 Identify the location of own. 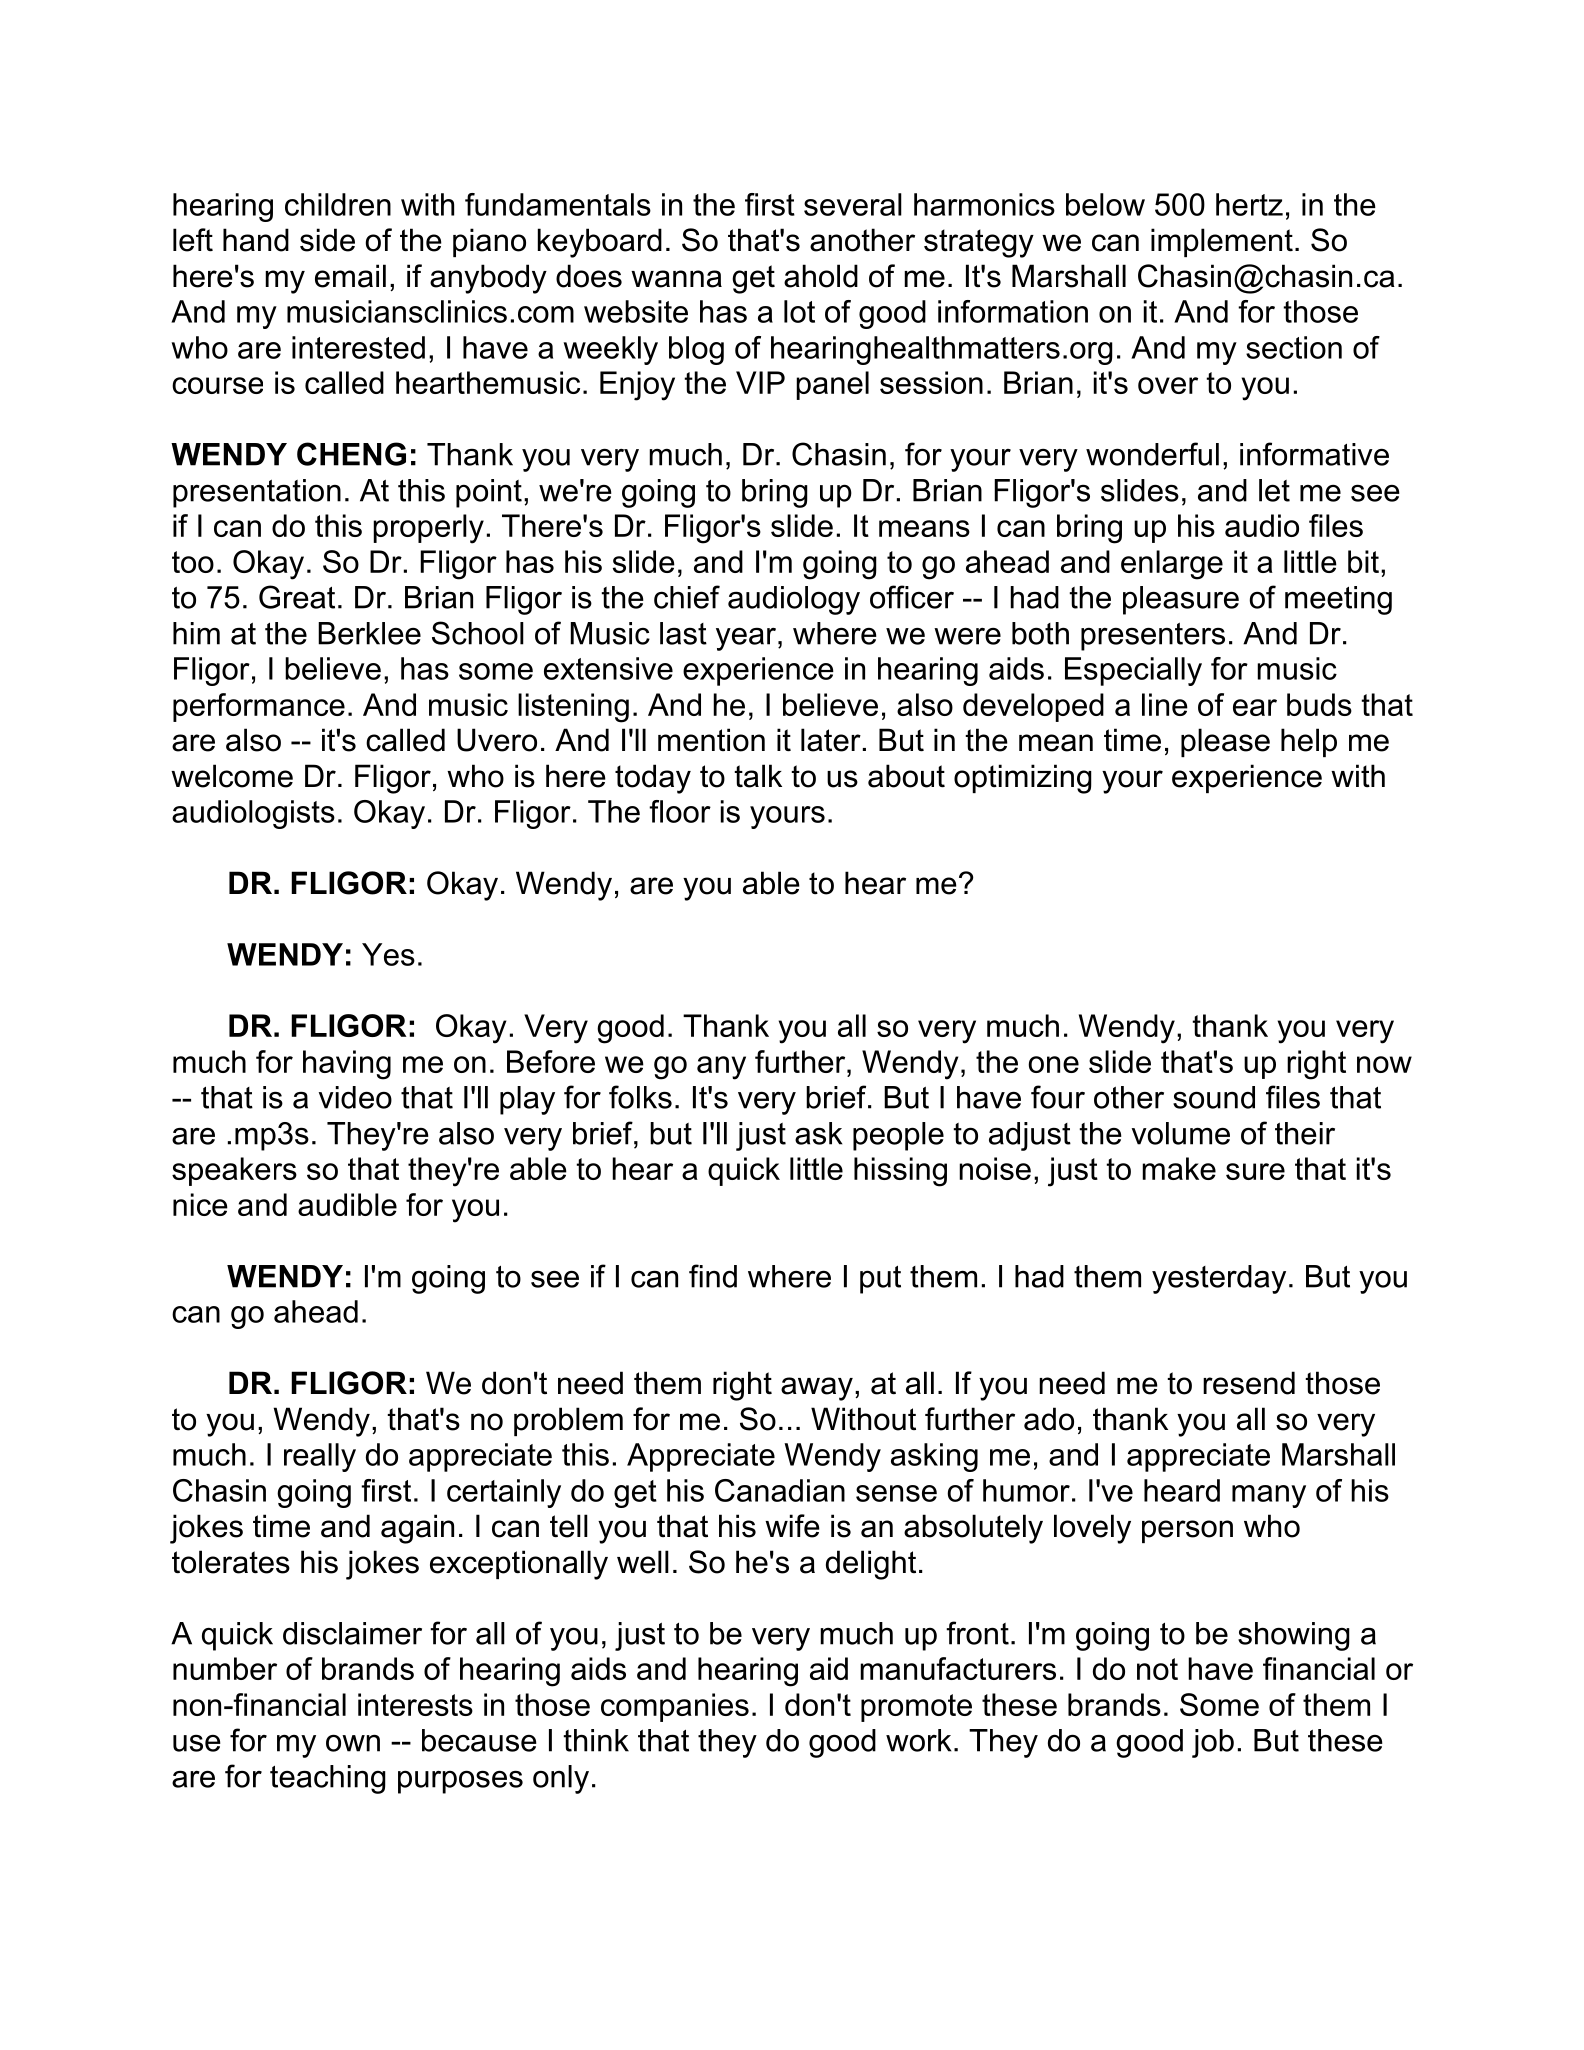
(353, 1743).
